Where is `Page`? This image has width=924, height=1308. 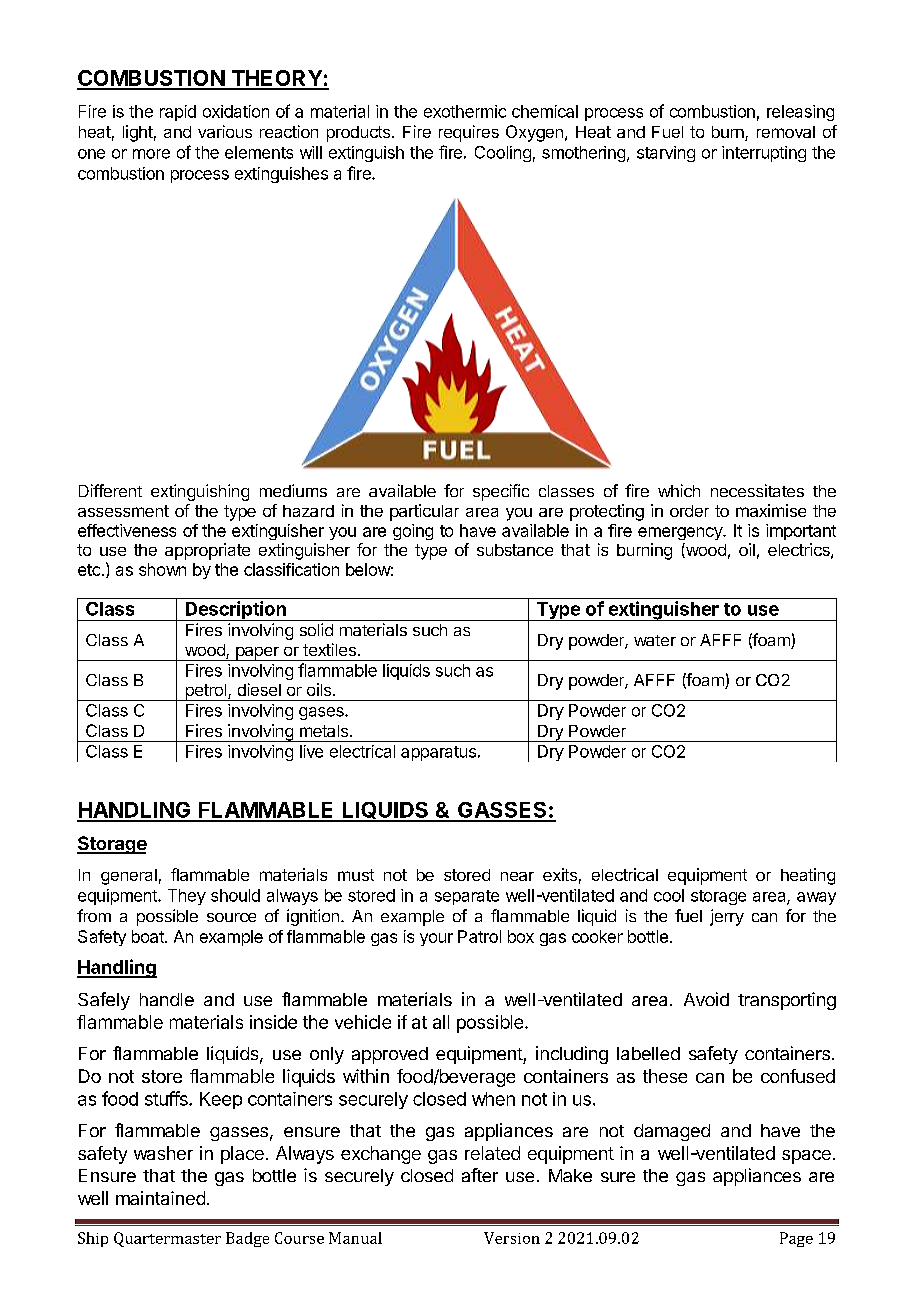
Page is located at coordinates (796, 1239).
